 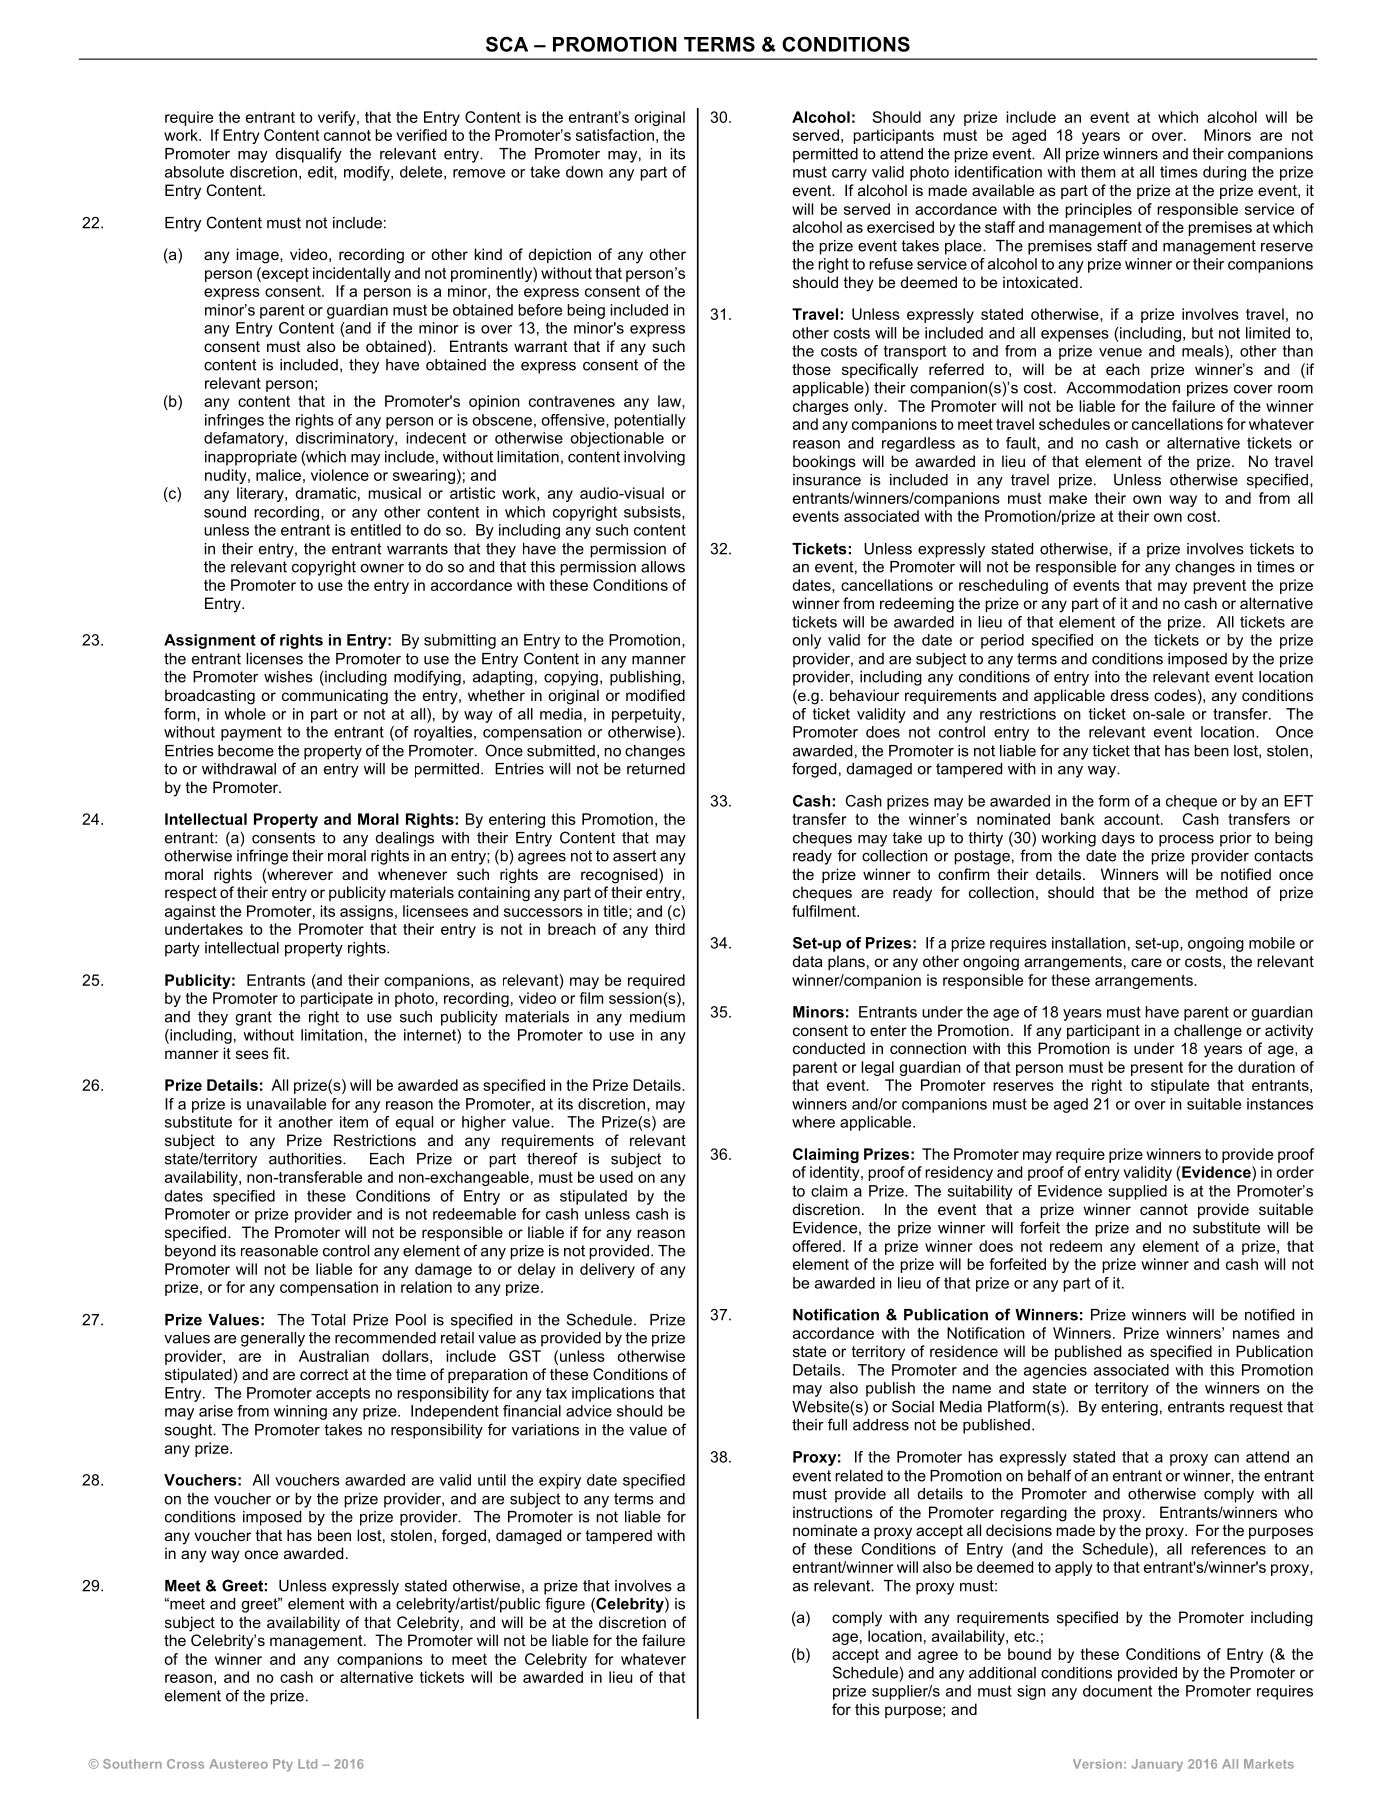 I want to click on disqualify, so click(x=309, y=155).
